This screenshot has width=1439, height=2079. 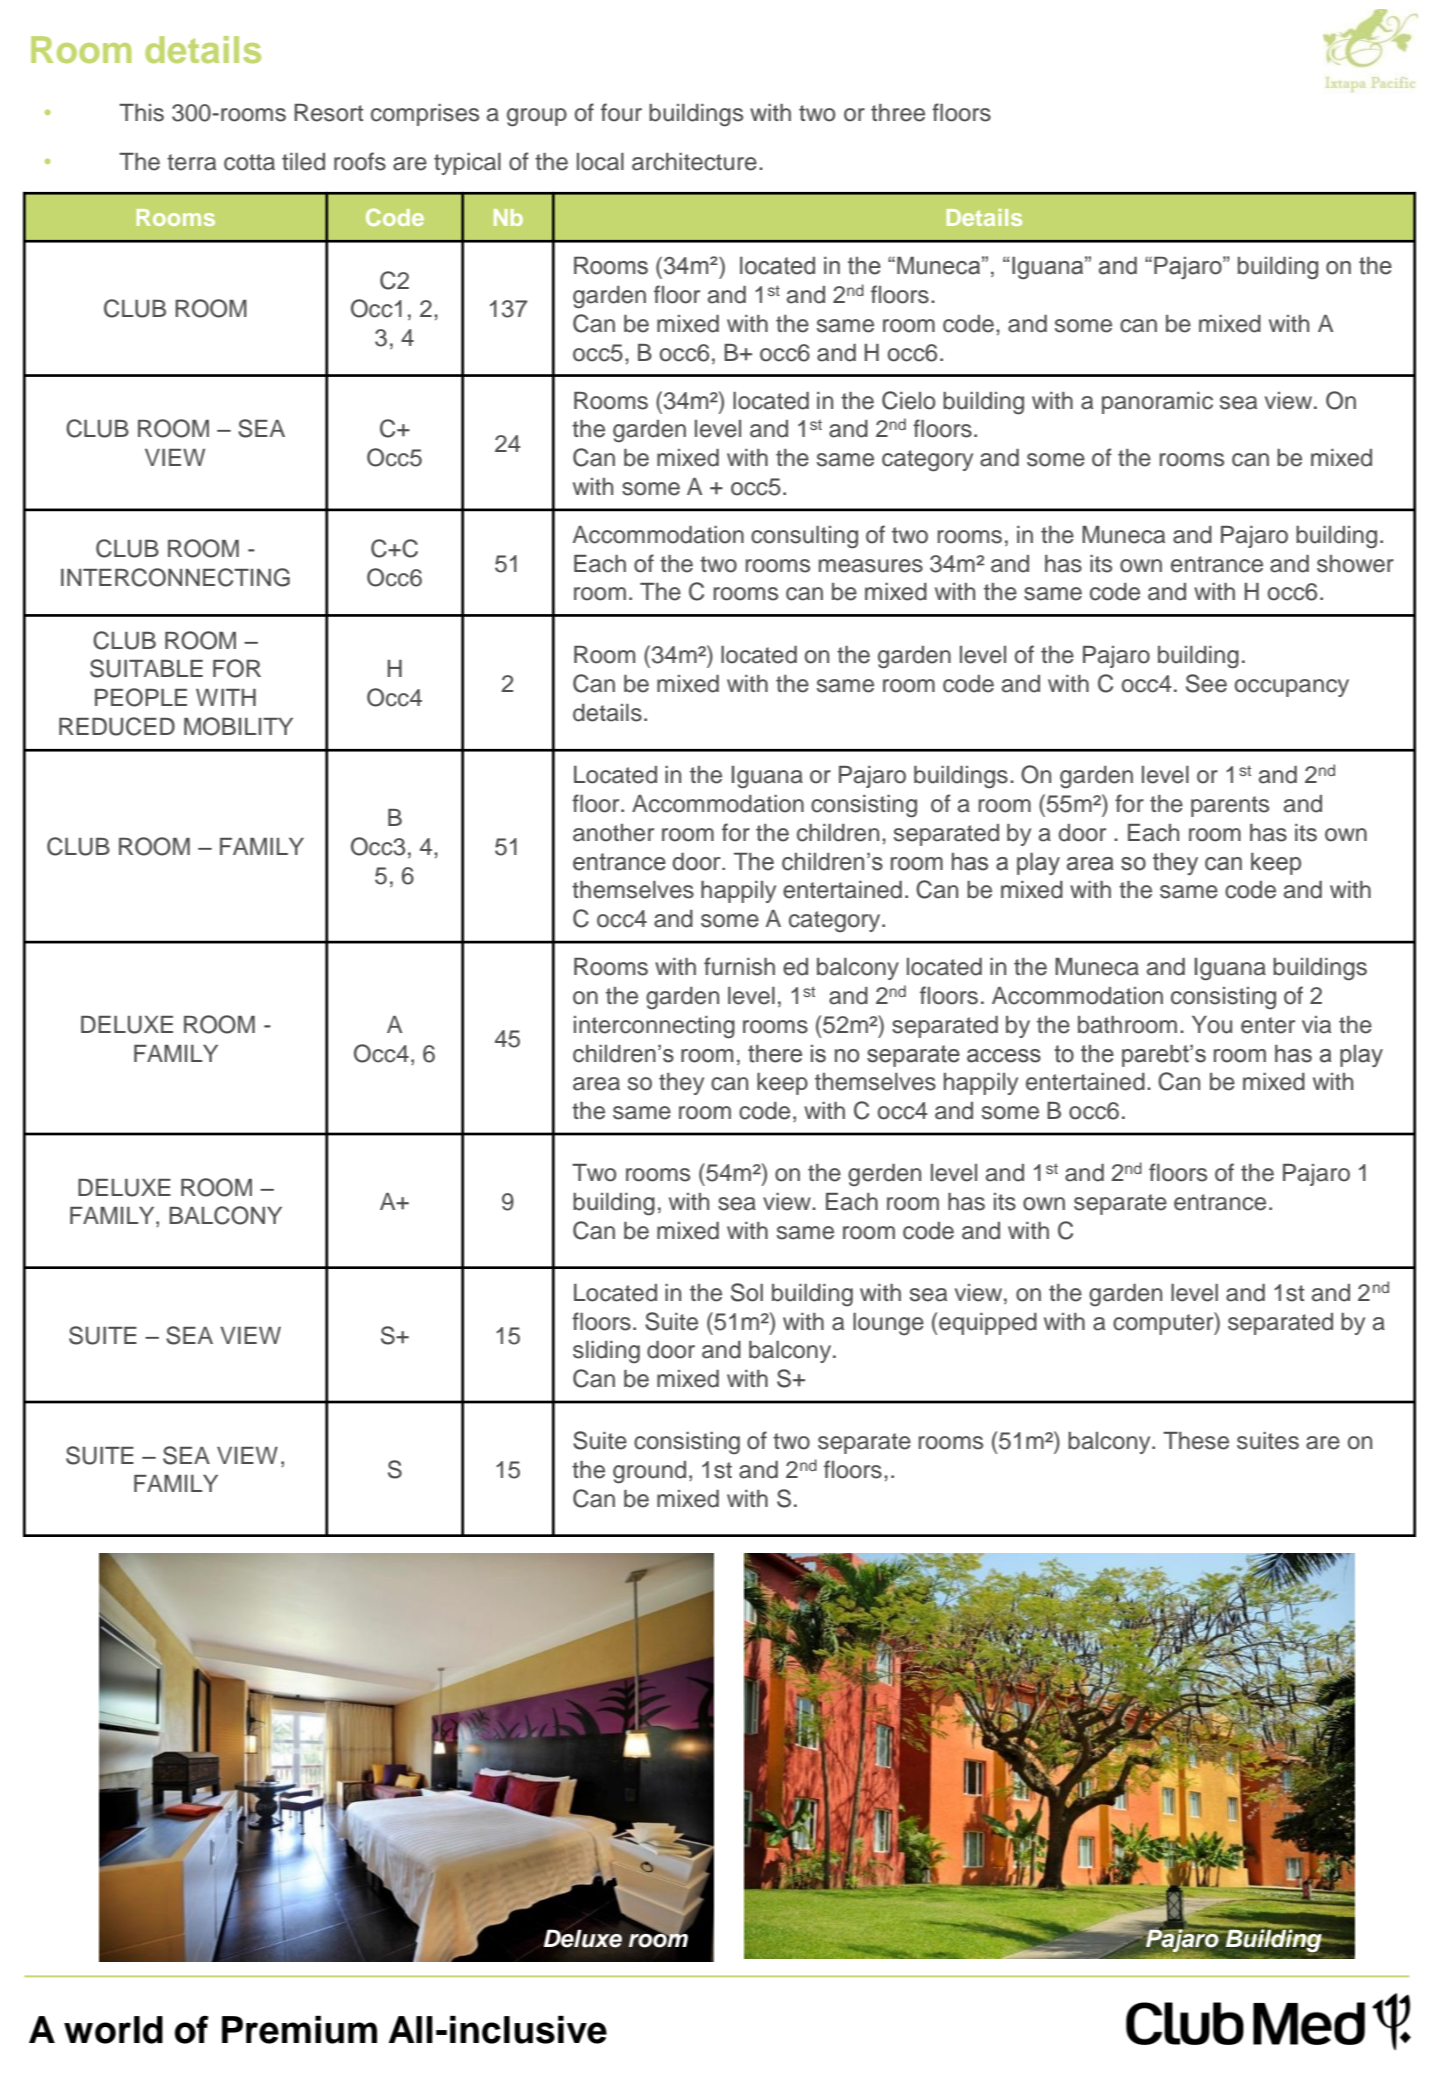 What do you see at coordinates (606, 1352) in the screenshot?
I see `sliding` at bounding box center [606, 1352].
